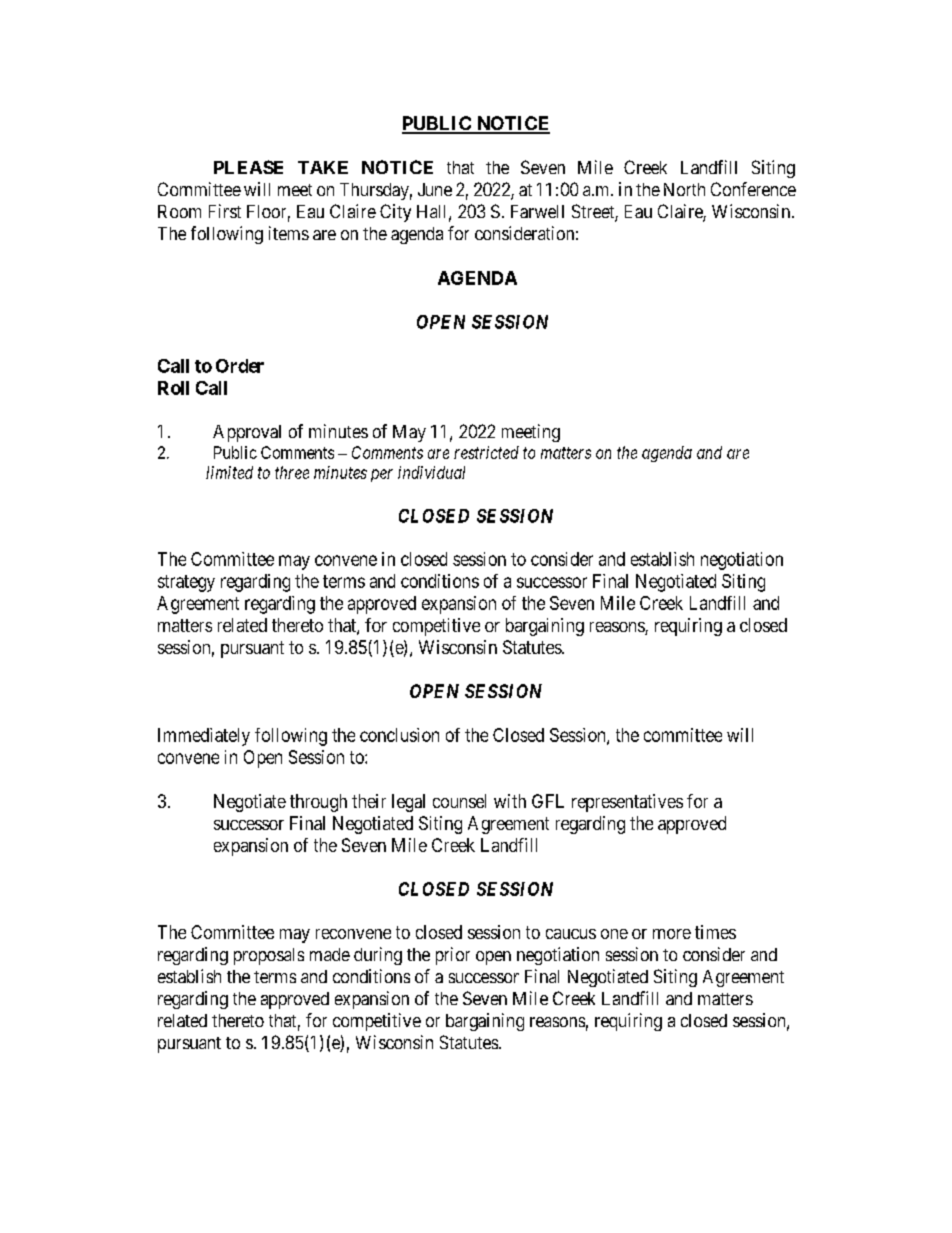 This image has height=1233, width=952. What do you see at coordinates (672, 934) in the image?
I see `more` at bounding box center [672, 934].
